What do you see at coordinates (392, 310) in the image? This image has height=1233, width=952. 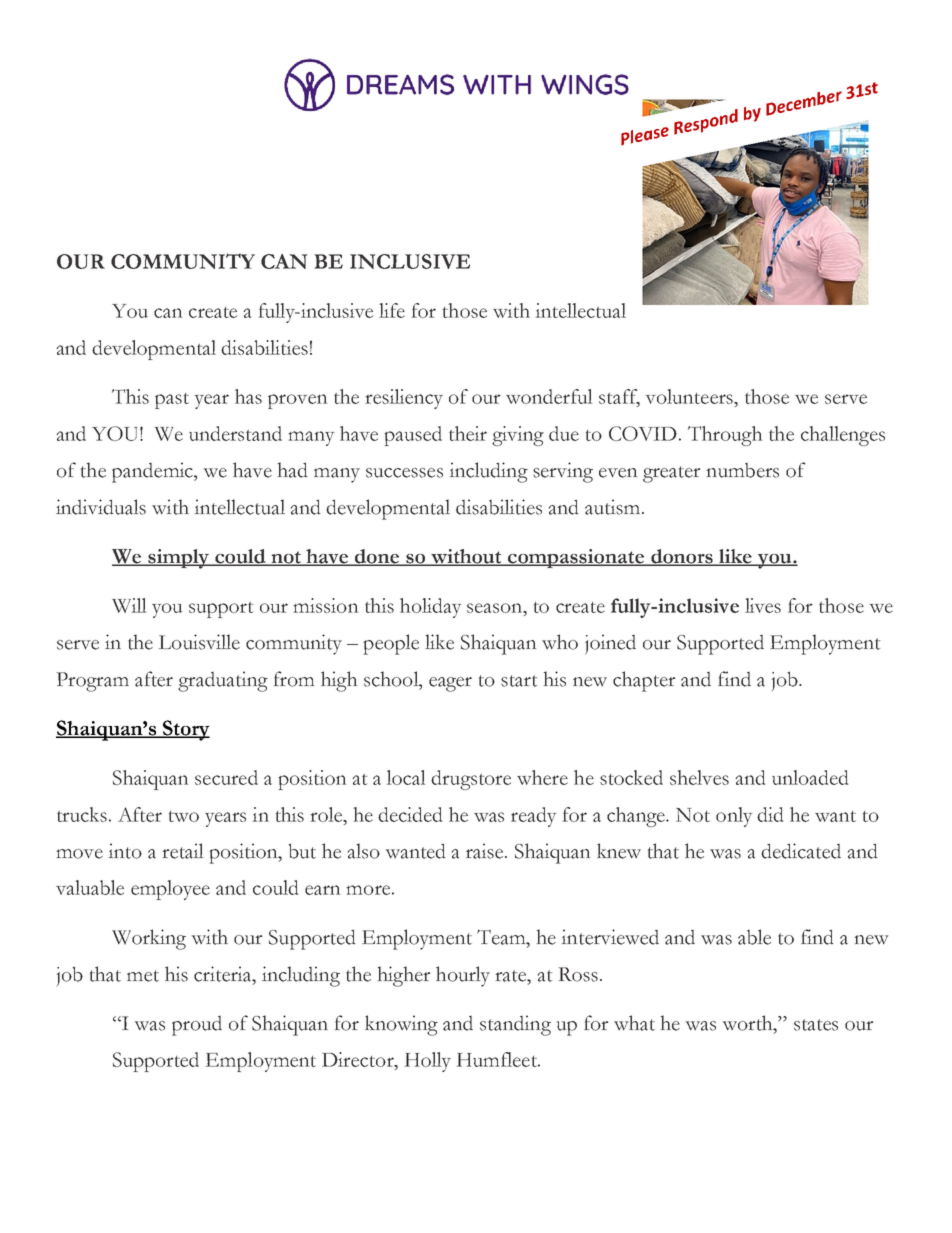 I see `life` at bounding box center [392, 310].
